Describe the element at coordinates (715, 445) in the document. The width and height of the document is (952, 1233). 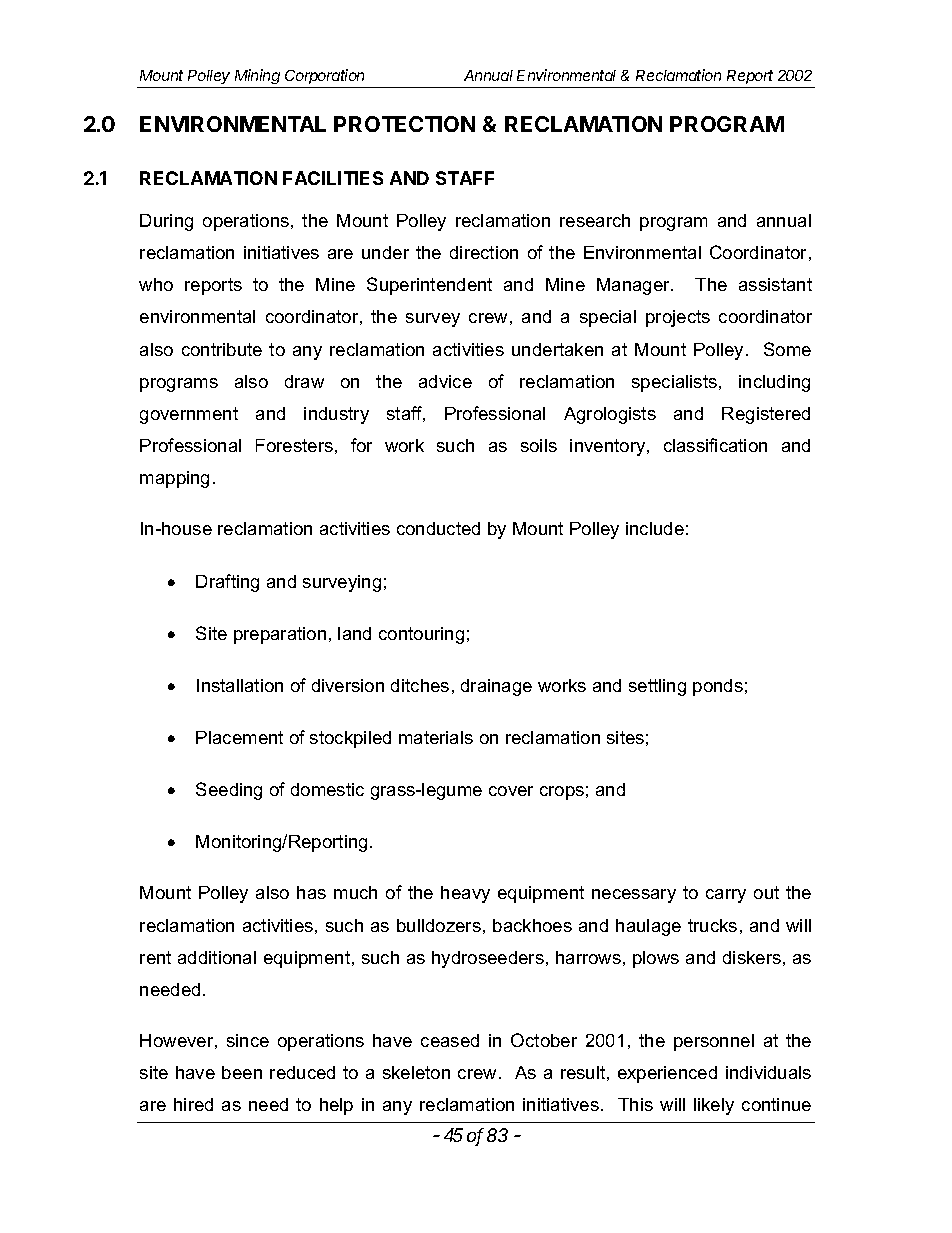
I see `classification` at that location.
